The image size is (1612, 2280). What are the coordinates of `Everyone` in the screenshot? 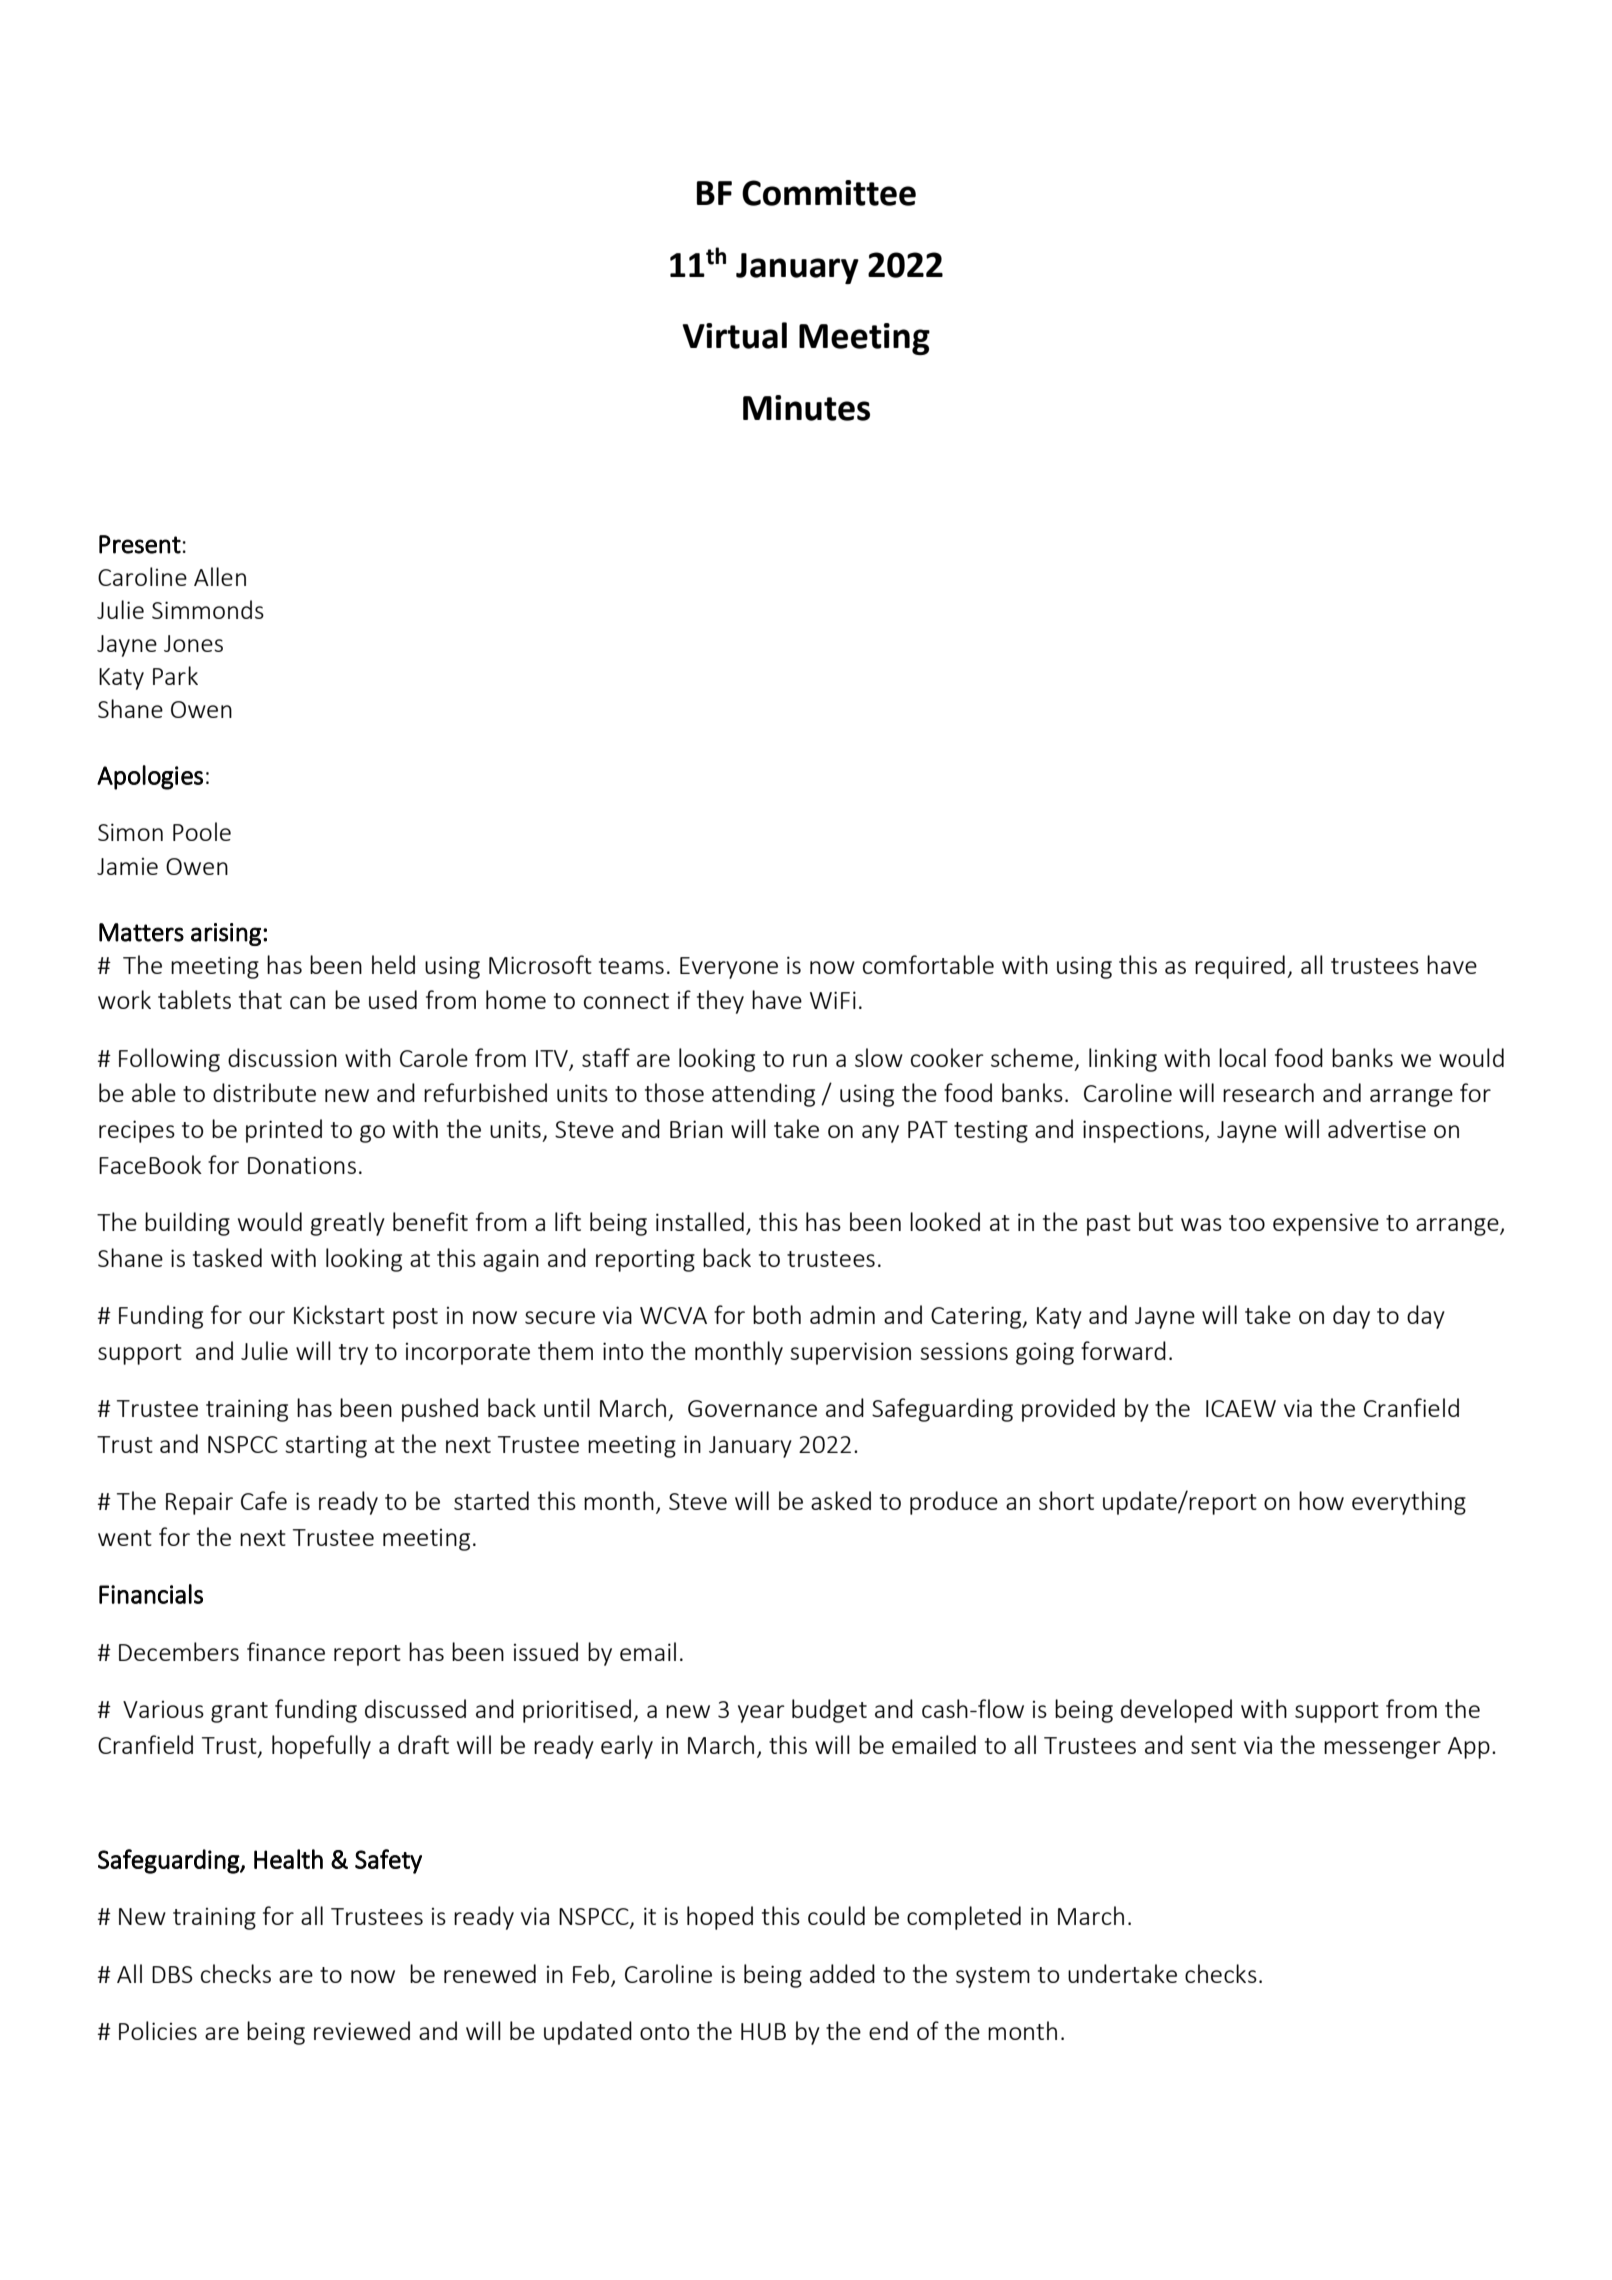 It's located at (729, 968).
